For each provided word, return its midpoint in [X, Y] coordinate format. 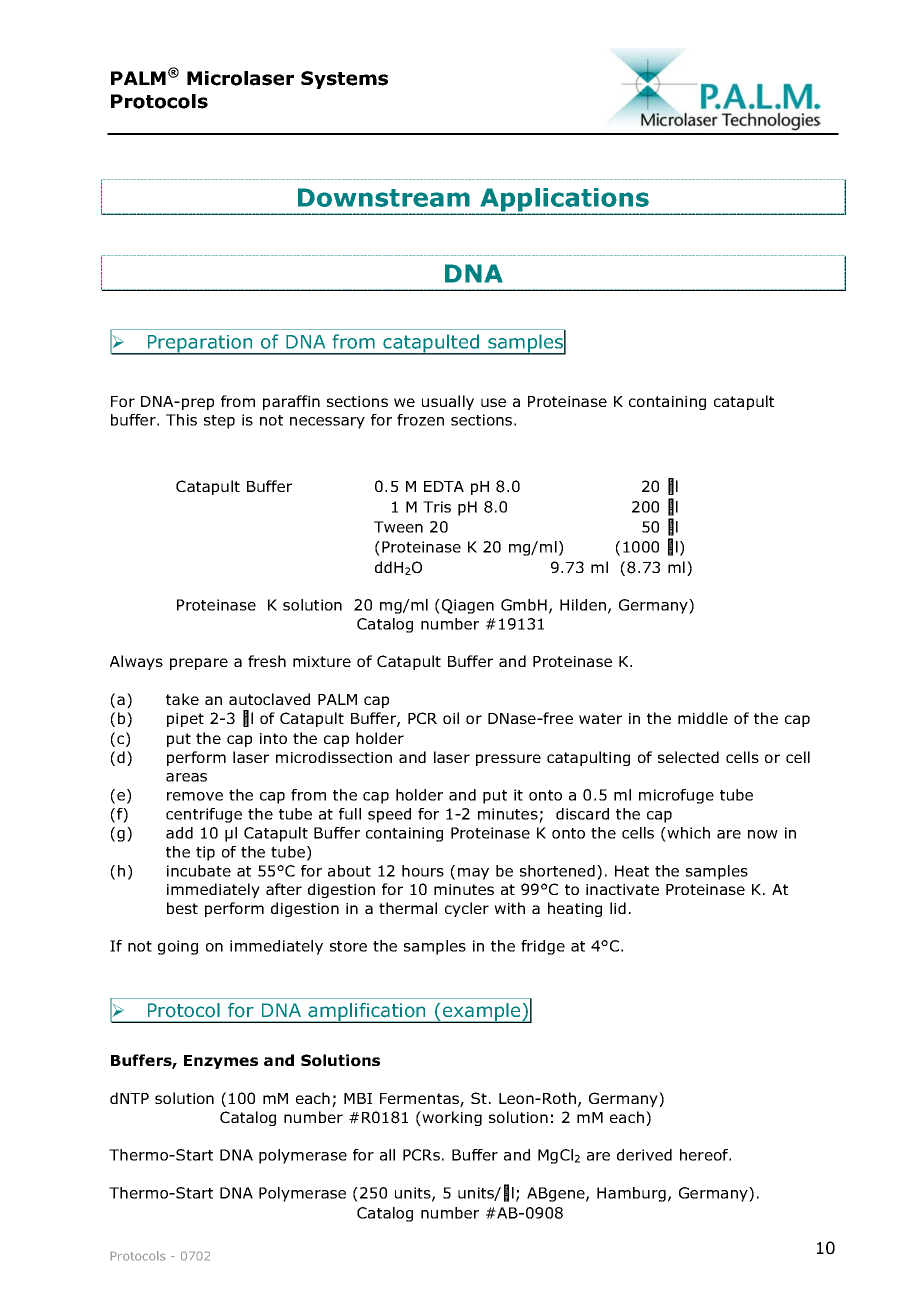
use [493, 402]
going [178, 947]
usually [448, 402]
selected [688, 757]
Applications [565, 201]
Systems [344, 80]
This [181, 420]
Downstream [384, 197]
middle [703, 718]
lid [618, 908]
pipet [185, 720]
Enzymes [221, 1062]
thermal [408, 908]
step [219, 422]
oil [451, 718]
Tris [437, 507]
